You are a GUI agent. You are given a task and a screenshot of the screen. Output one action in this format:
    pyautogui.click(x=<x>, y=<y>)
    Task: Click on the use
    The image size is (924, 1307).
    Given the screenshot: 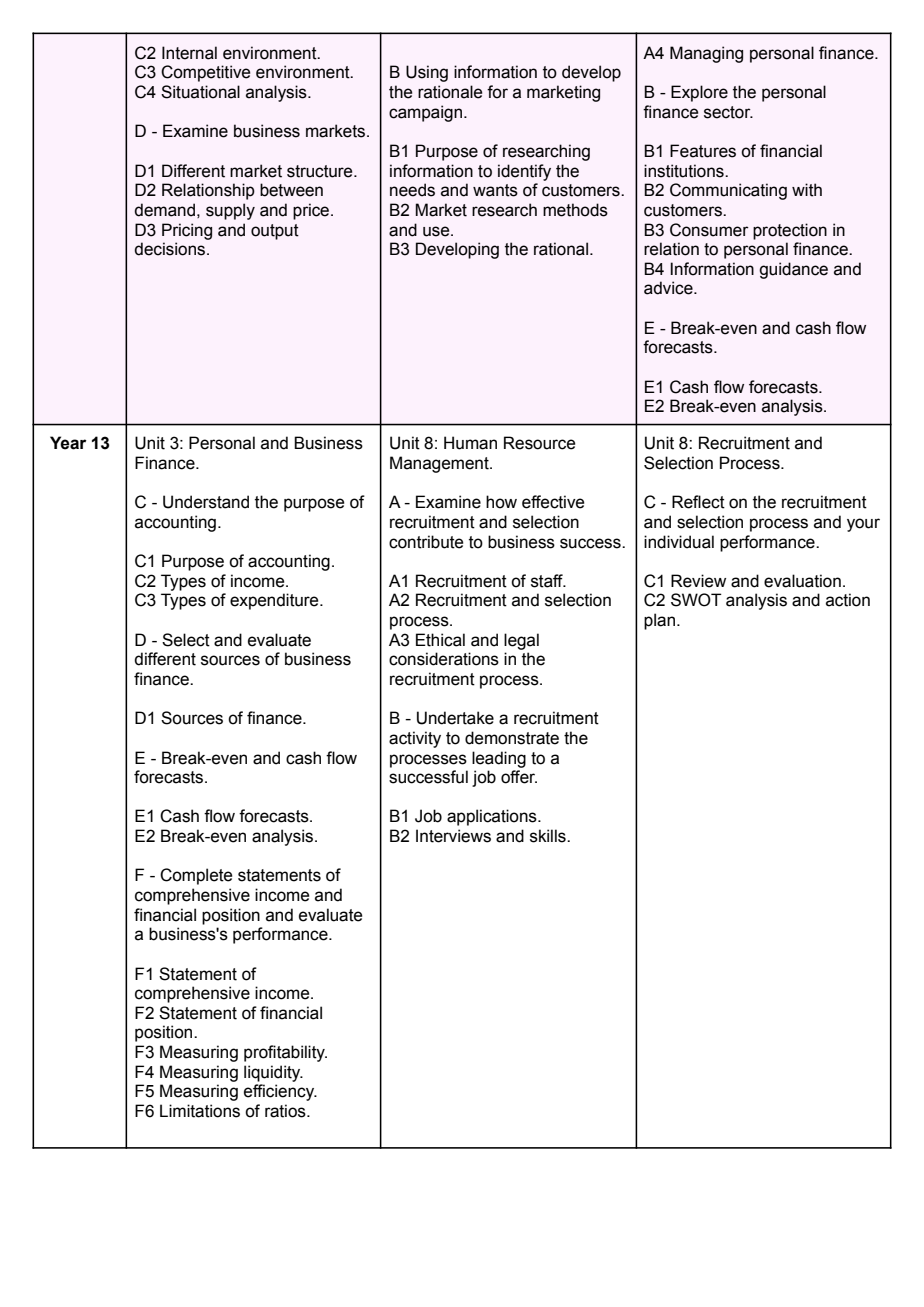 What is the action you would take?
    pyautogui.click(x=437, y=231)
